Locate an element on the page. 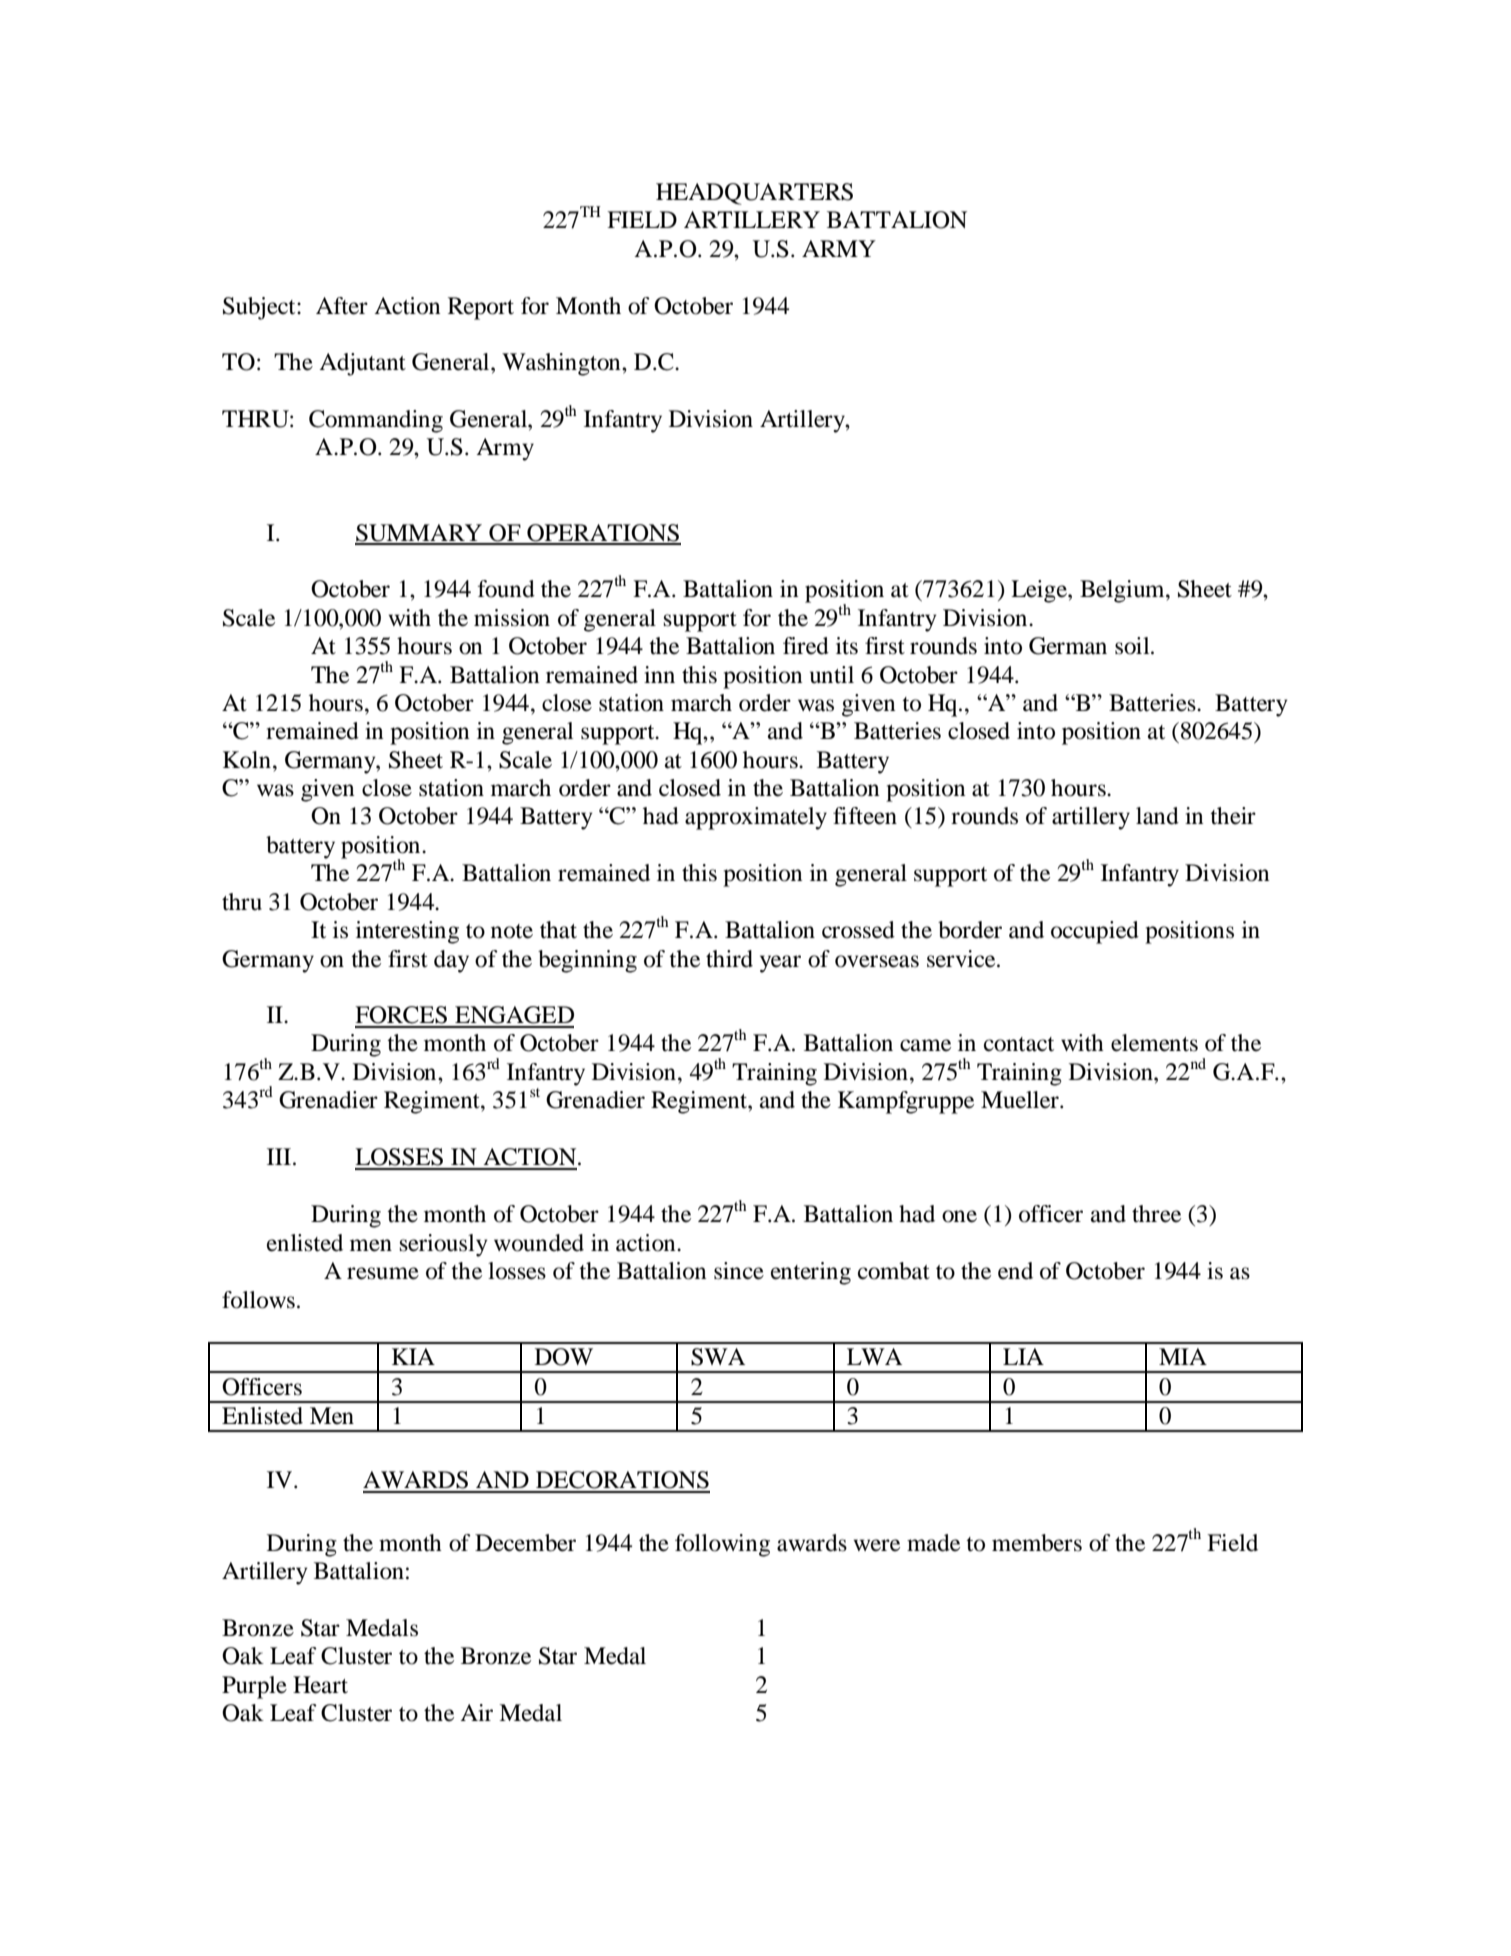 The width and height of the document is (1511, 1956). occupied is located at coordinates (1095, 932).
